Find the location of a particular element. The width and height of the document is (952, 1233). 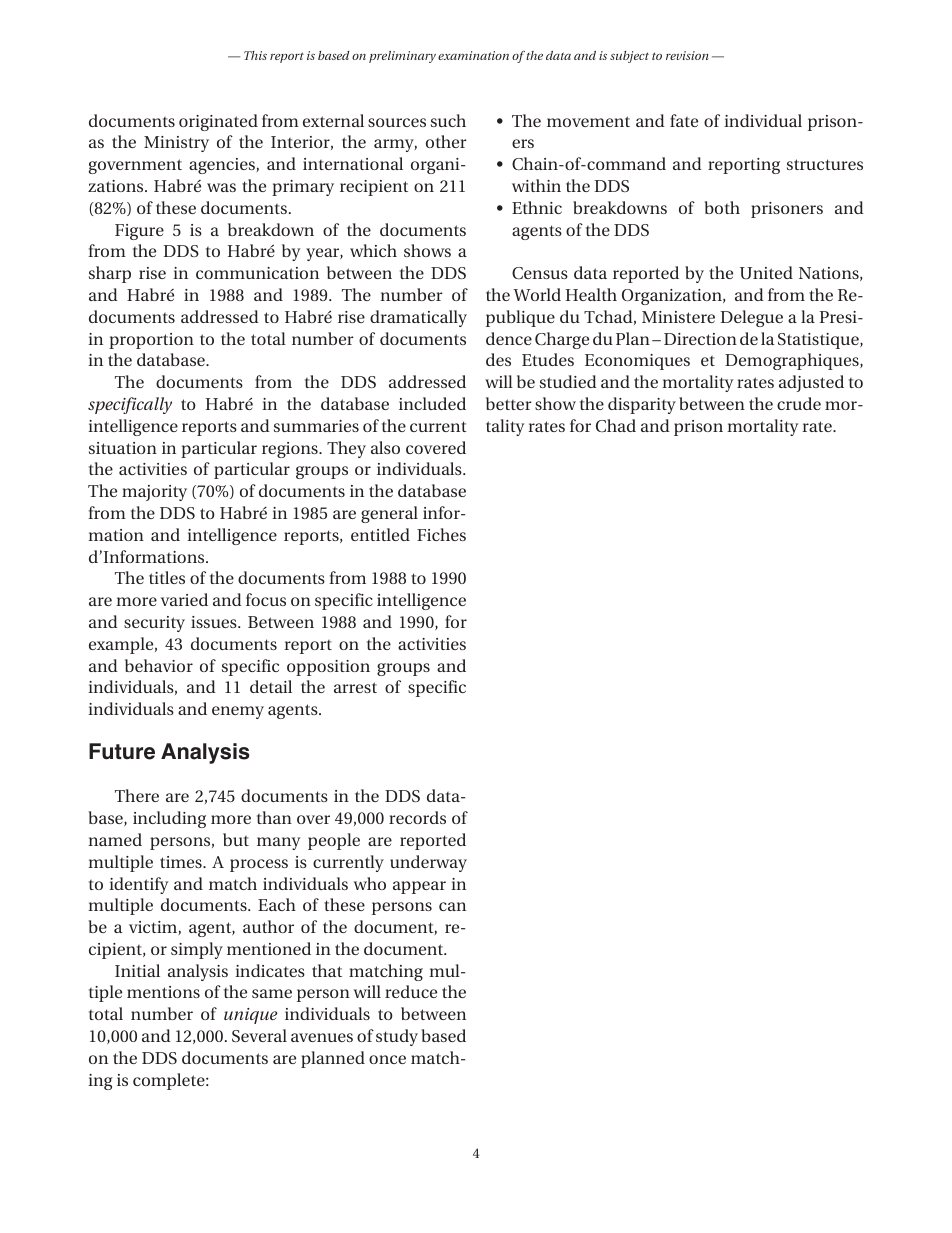

crude is located at coordinates (799, 403).
